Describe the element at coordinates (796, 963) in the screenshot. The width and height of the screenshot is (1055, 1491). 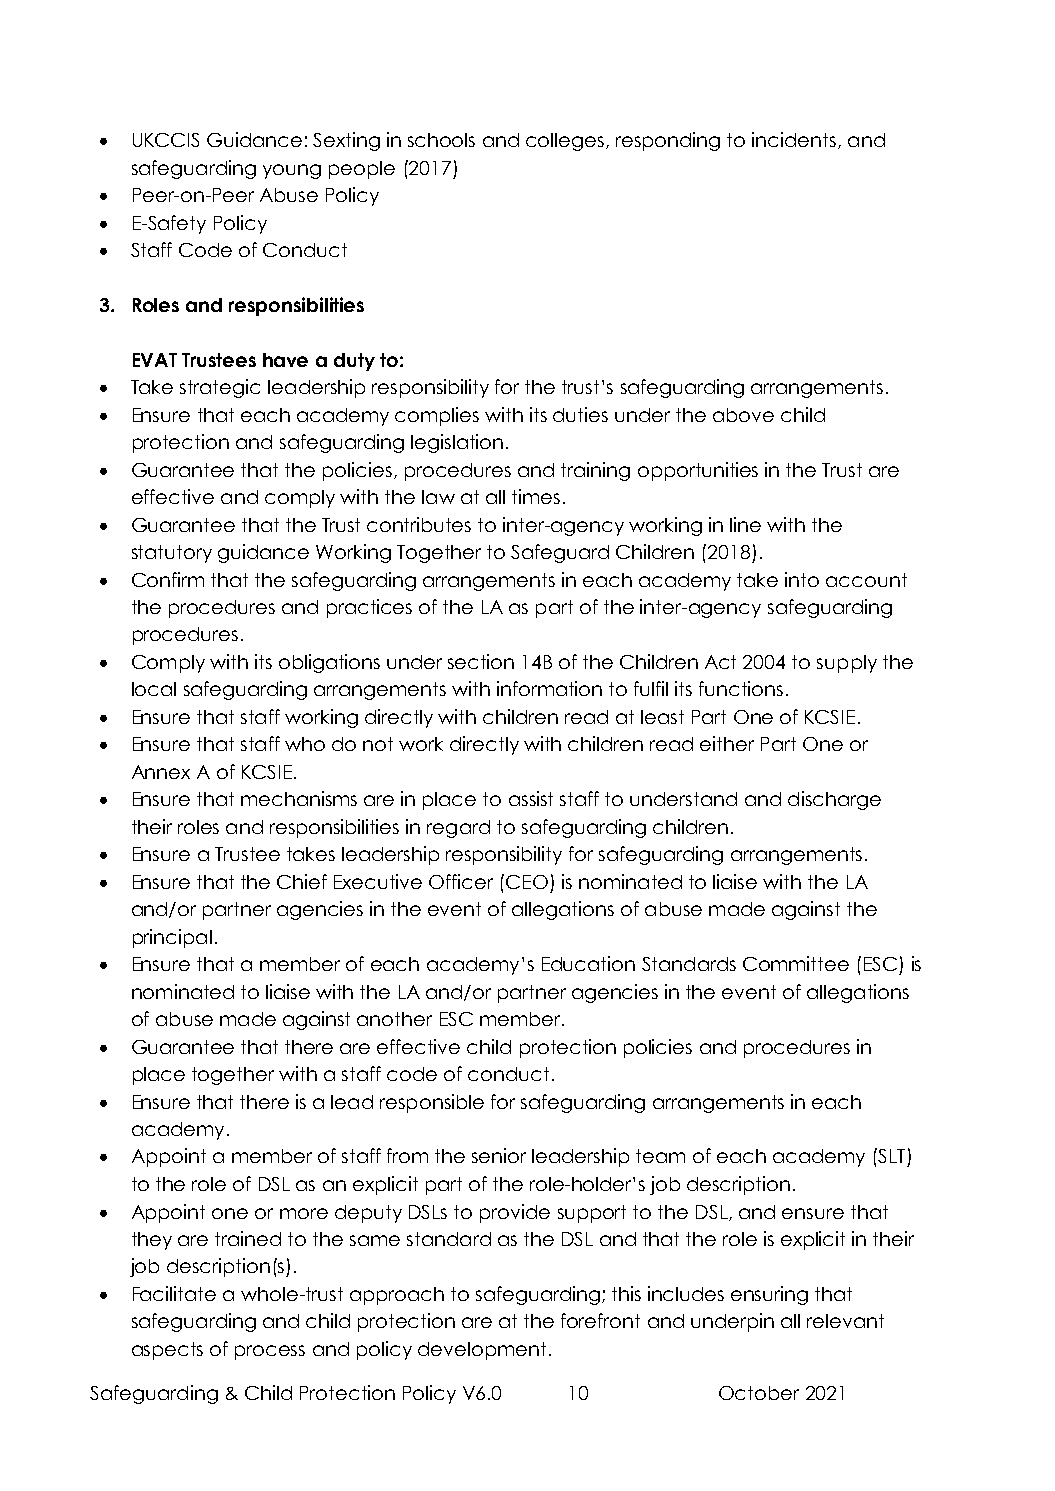
I see `Committee` at that location.
